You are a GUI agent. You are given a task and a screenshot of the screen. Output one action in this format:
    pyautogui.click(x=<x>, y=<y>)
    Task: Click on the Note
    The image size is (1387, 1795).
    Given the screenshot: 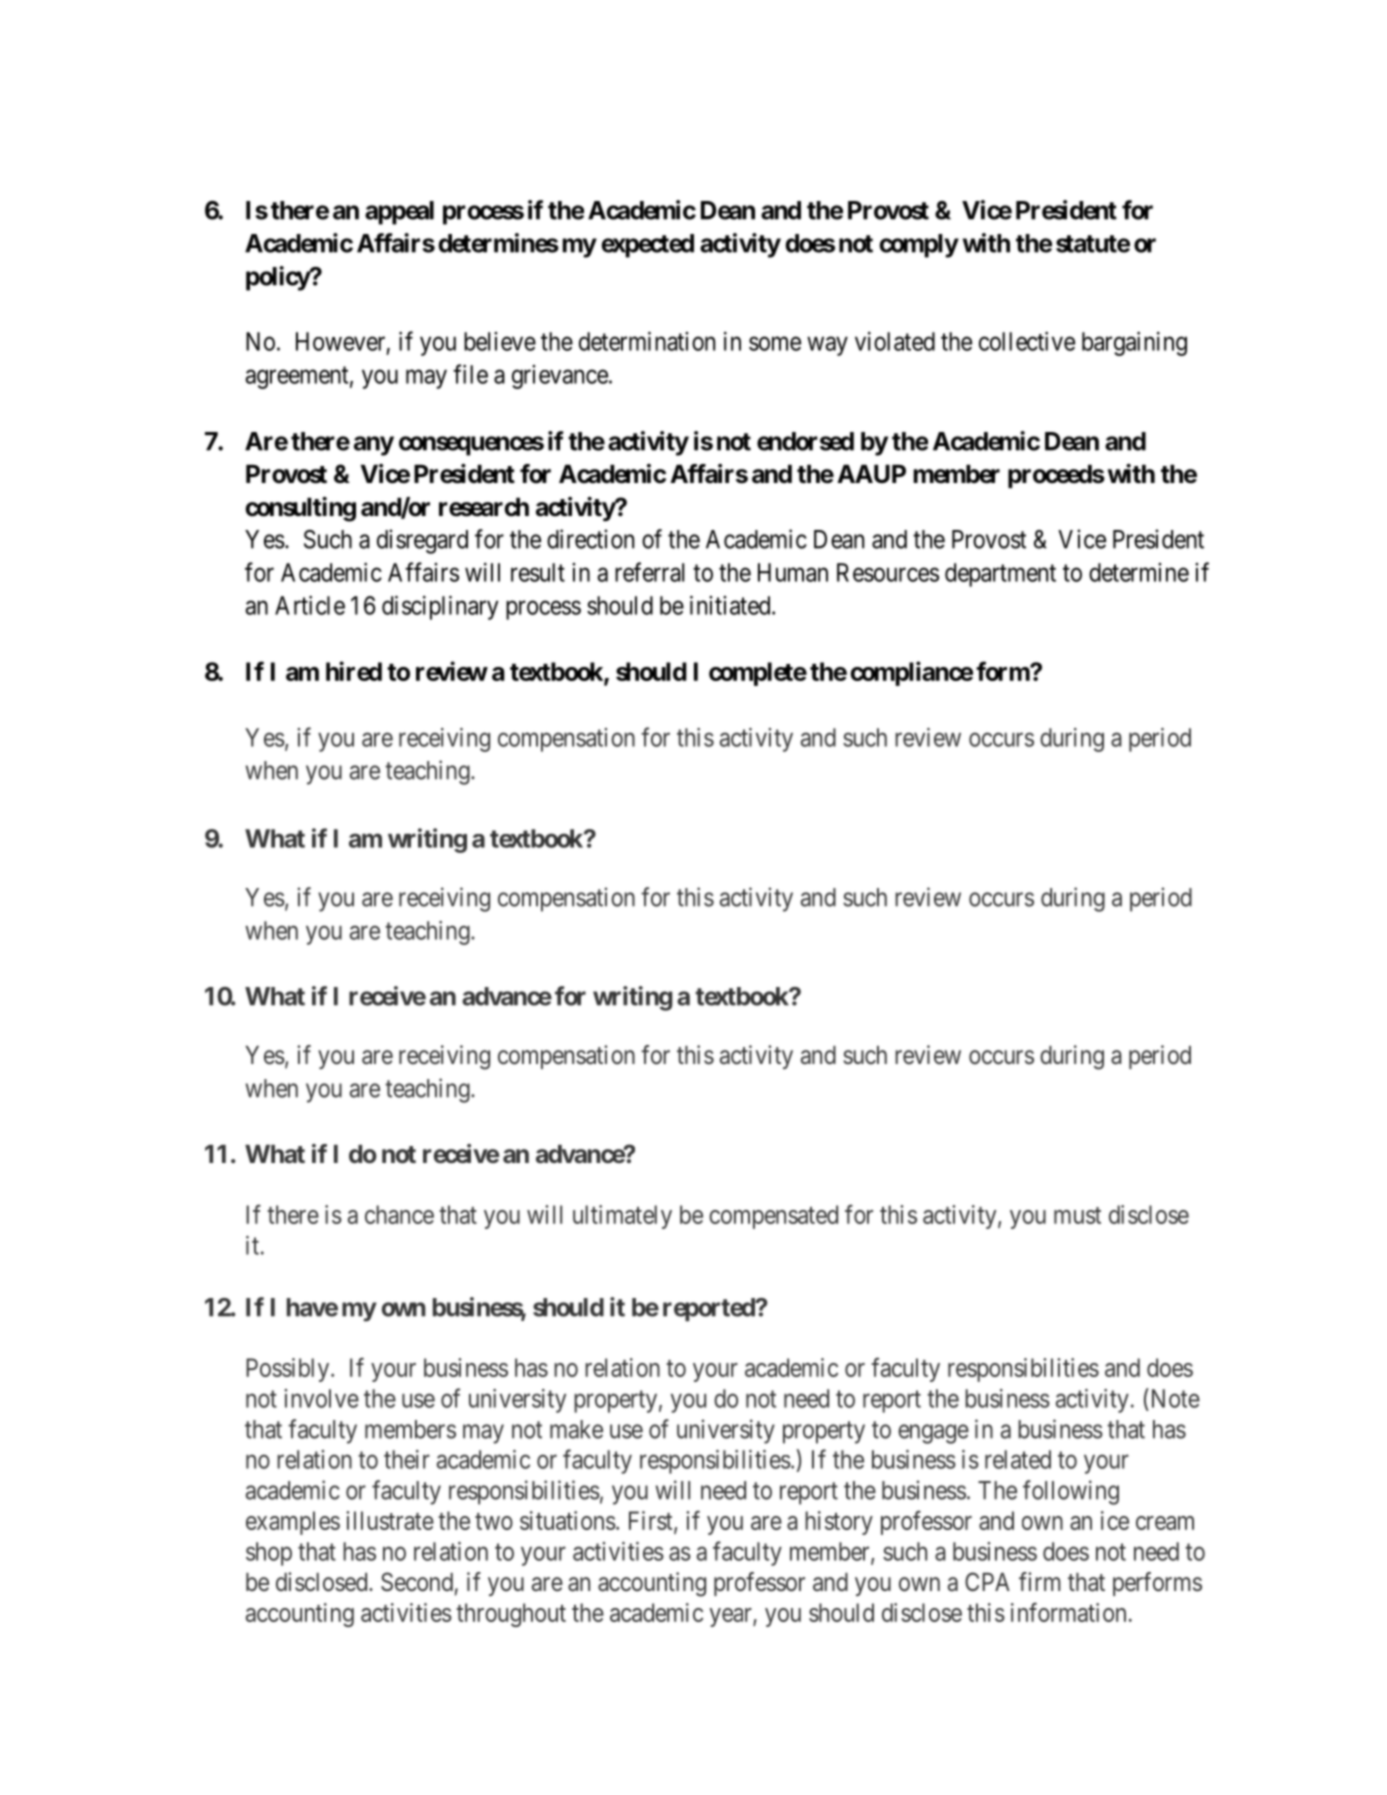 What is the action you would take?
    pyautogui.click(x=1174, y=1398)
